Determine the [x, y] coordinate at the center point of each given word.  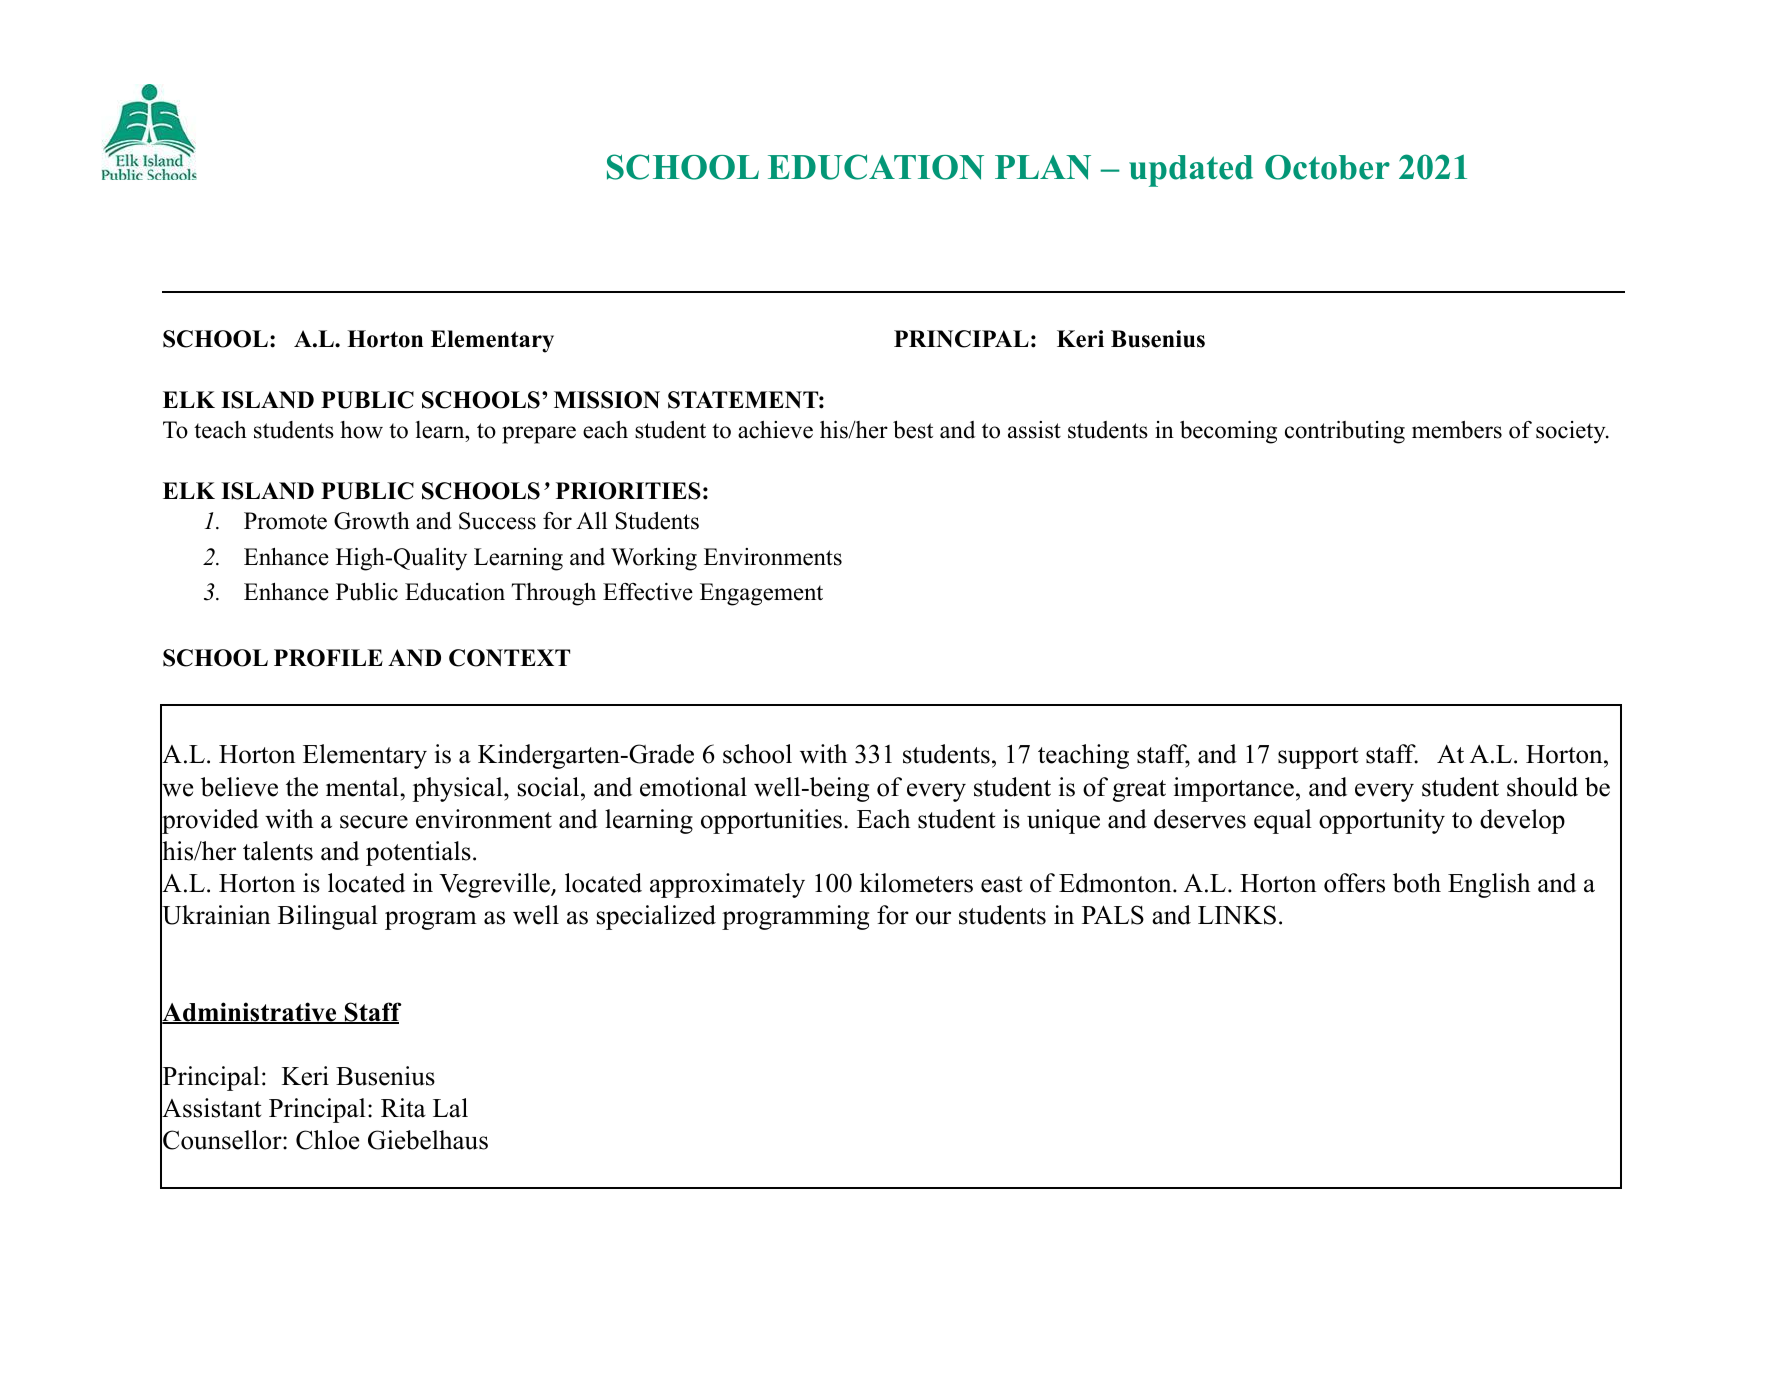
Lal [450, 1108]
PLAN [1043, 167]
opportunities [771, 821]
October [1327, 167]
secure [374, 822]
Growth [372, 521]
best [913, 430]
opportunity [1382, 821]
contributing [1345, 432]
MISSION [607, 400]
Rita [403, 1108]
